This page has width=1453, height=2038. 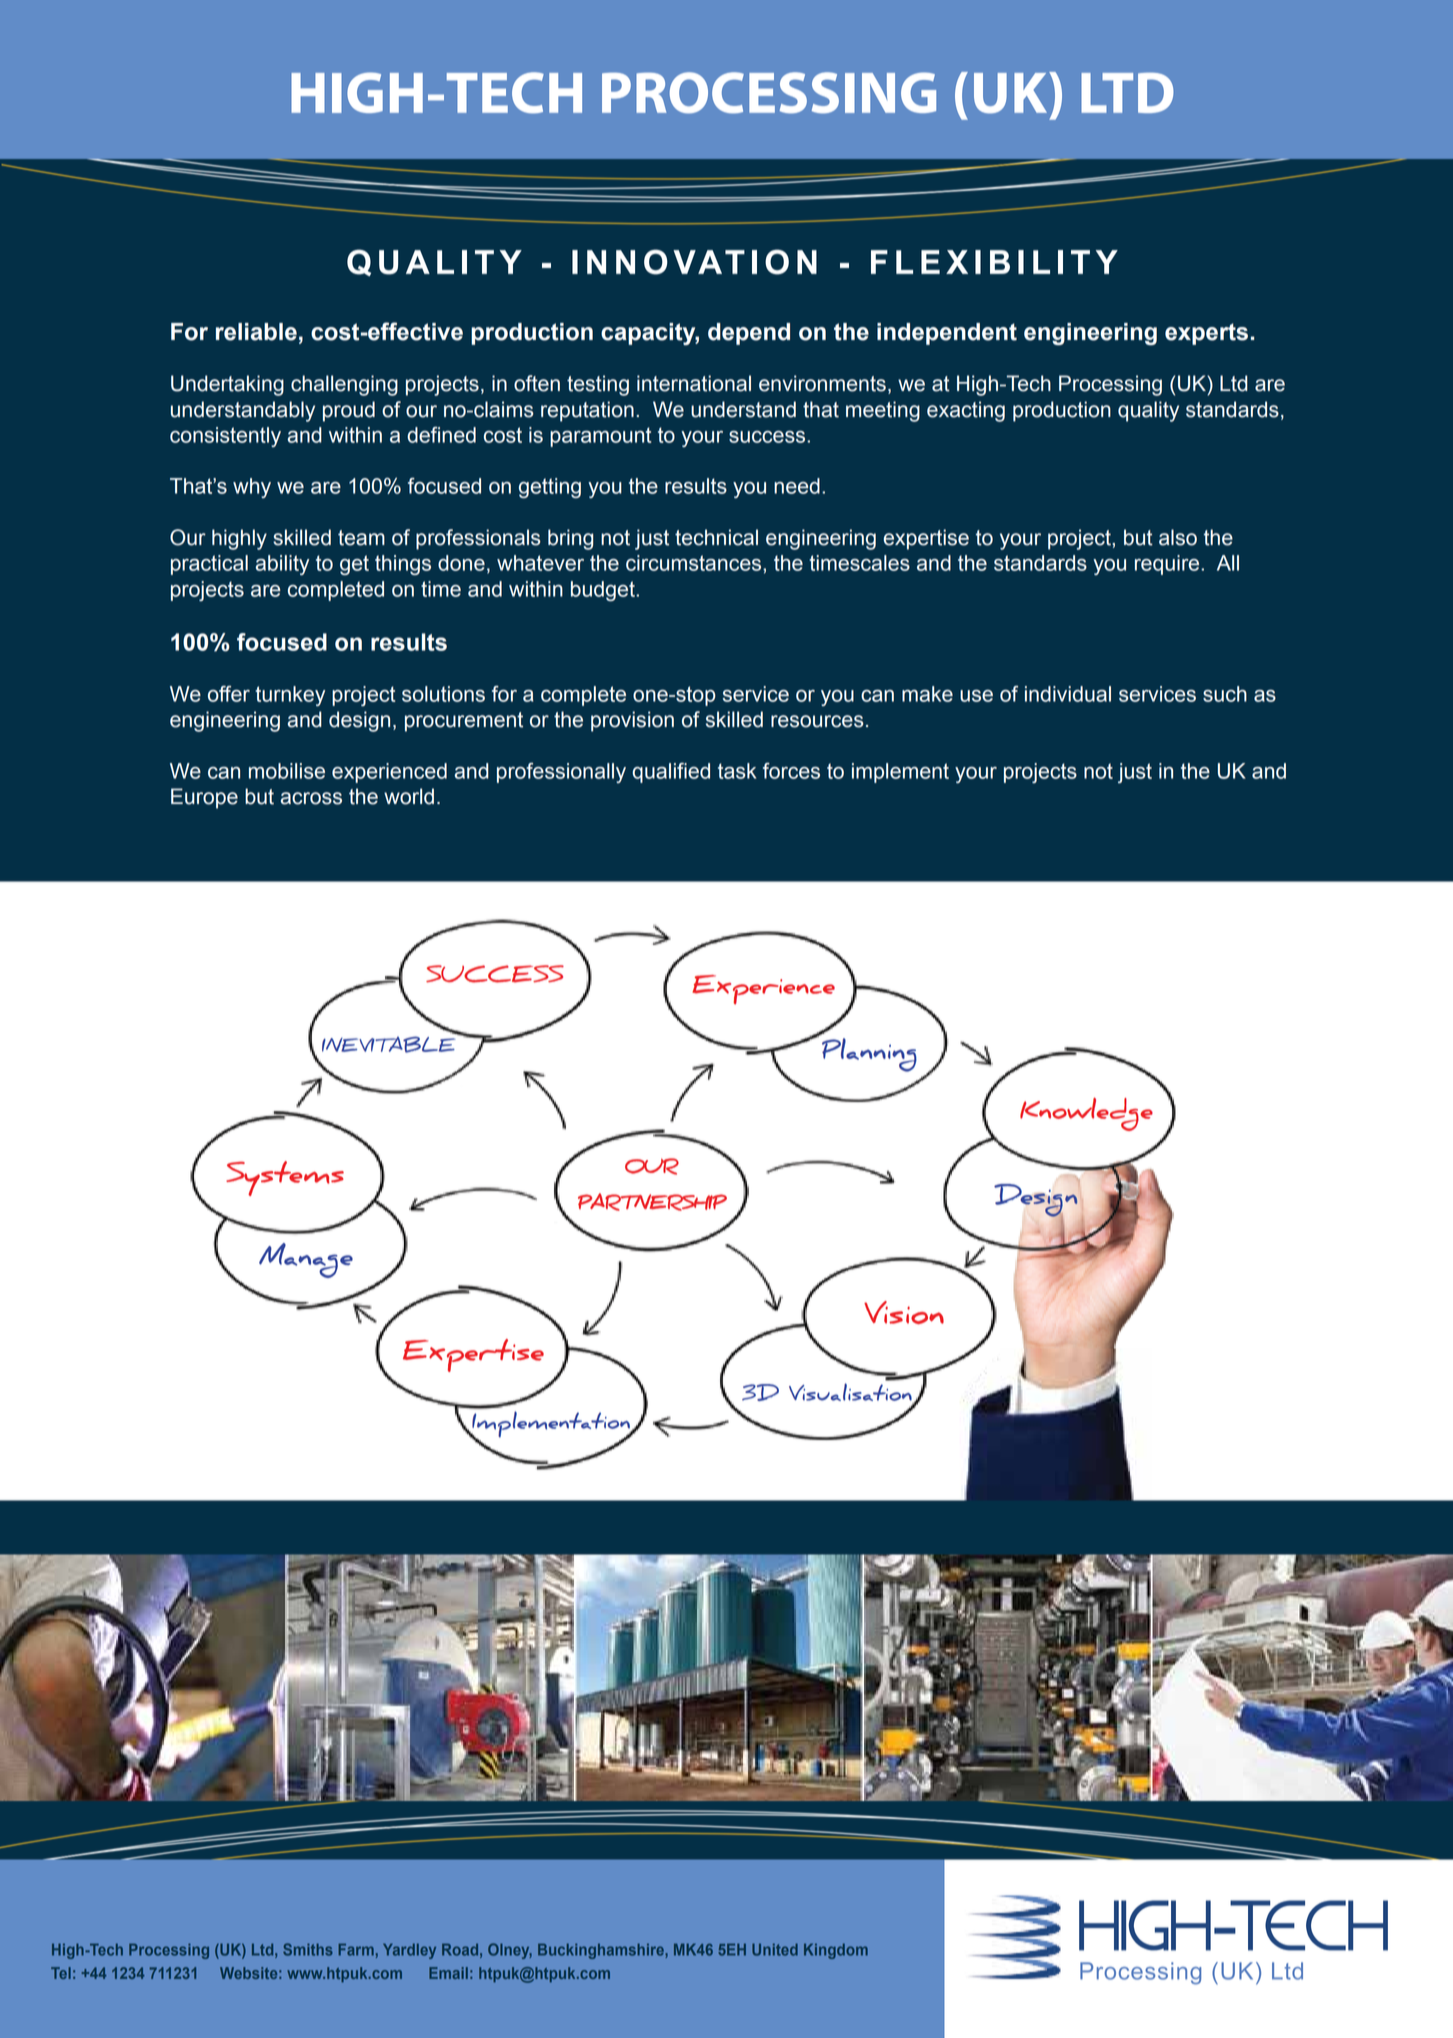 I want to click on Buckinghamshire, so click(x=602, y=1951).
